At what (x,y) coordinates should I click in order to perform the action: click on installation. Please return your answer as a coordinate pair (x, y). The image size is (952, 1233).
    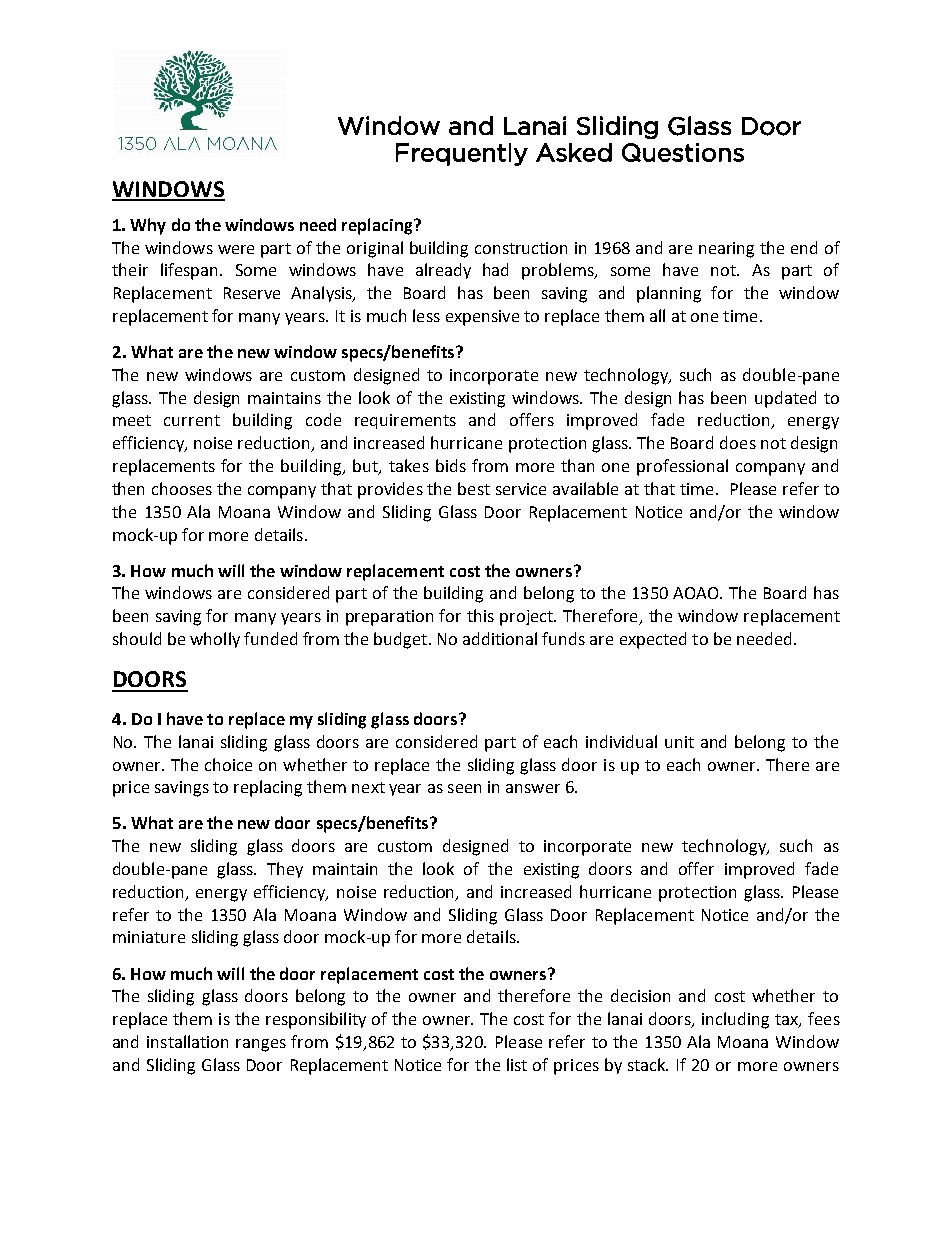
    Looking at the image, I should click on (187, 1041).
